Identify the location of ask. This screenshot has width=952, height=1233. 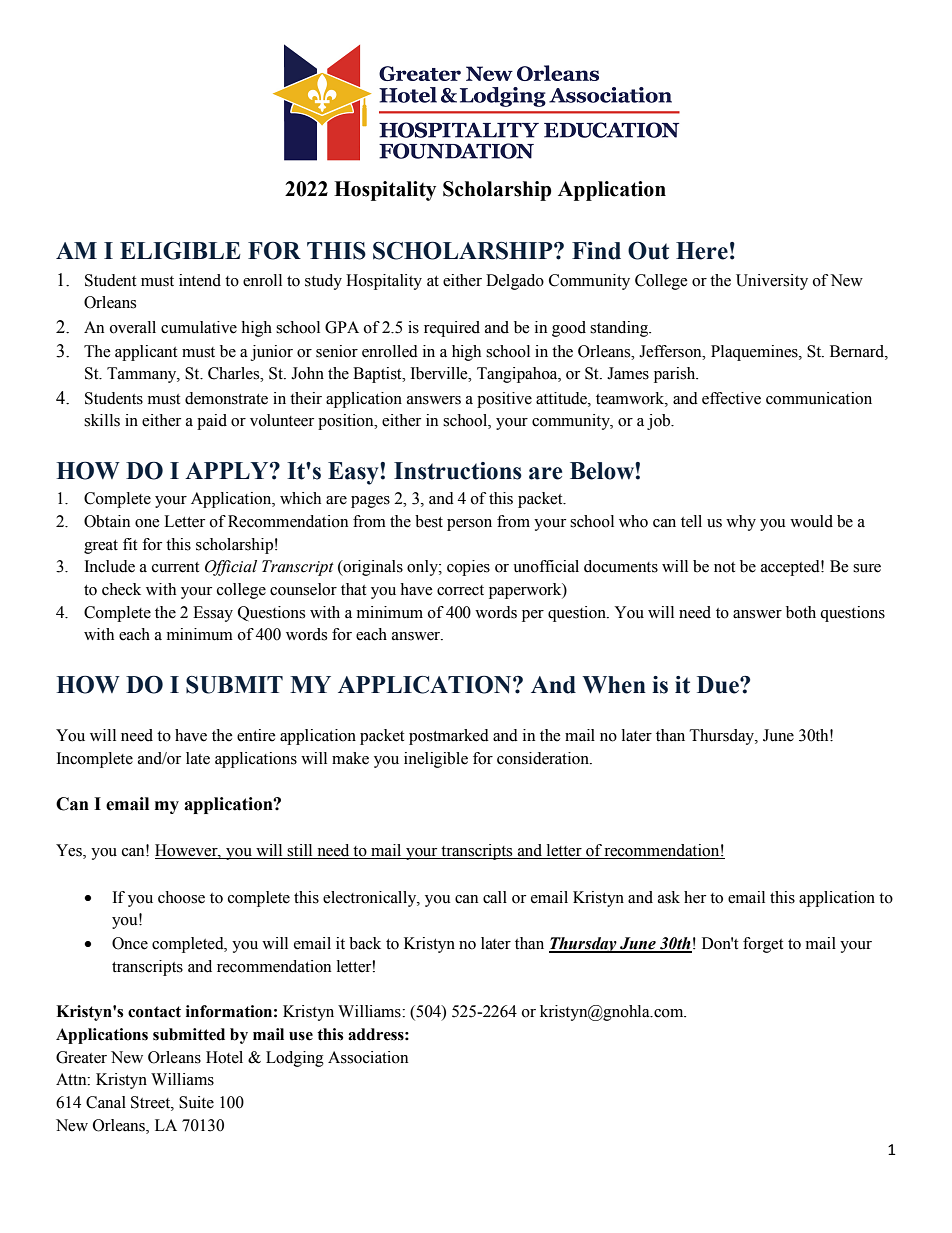
(669, 897).
